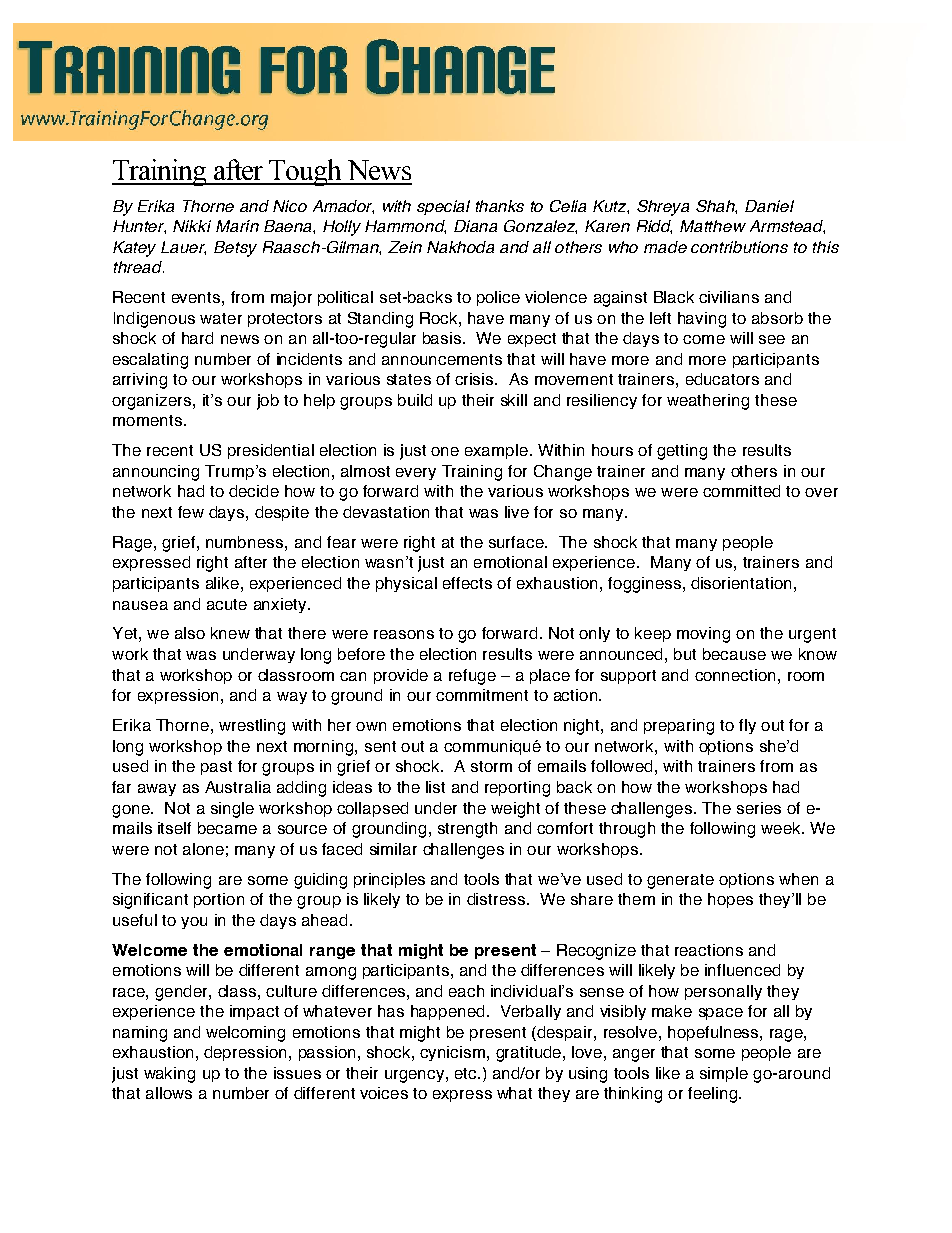 The width and height of the page is (952, 1233). I want to click on also, so click(190, 633).
